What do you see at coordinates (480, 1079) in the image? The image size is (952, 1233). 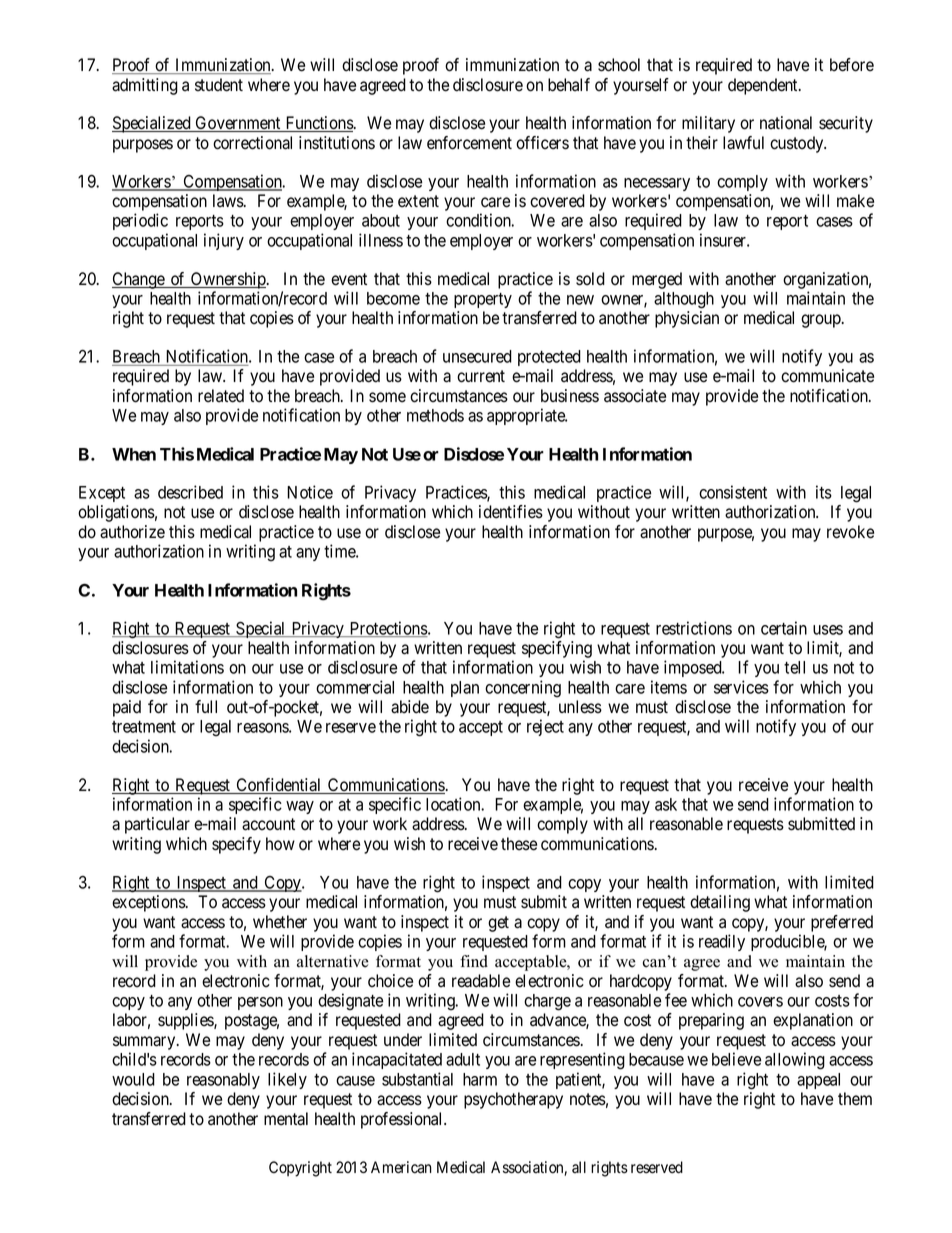 I see `harm` at bounding box center [480, 1079].
